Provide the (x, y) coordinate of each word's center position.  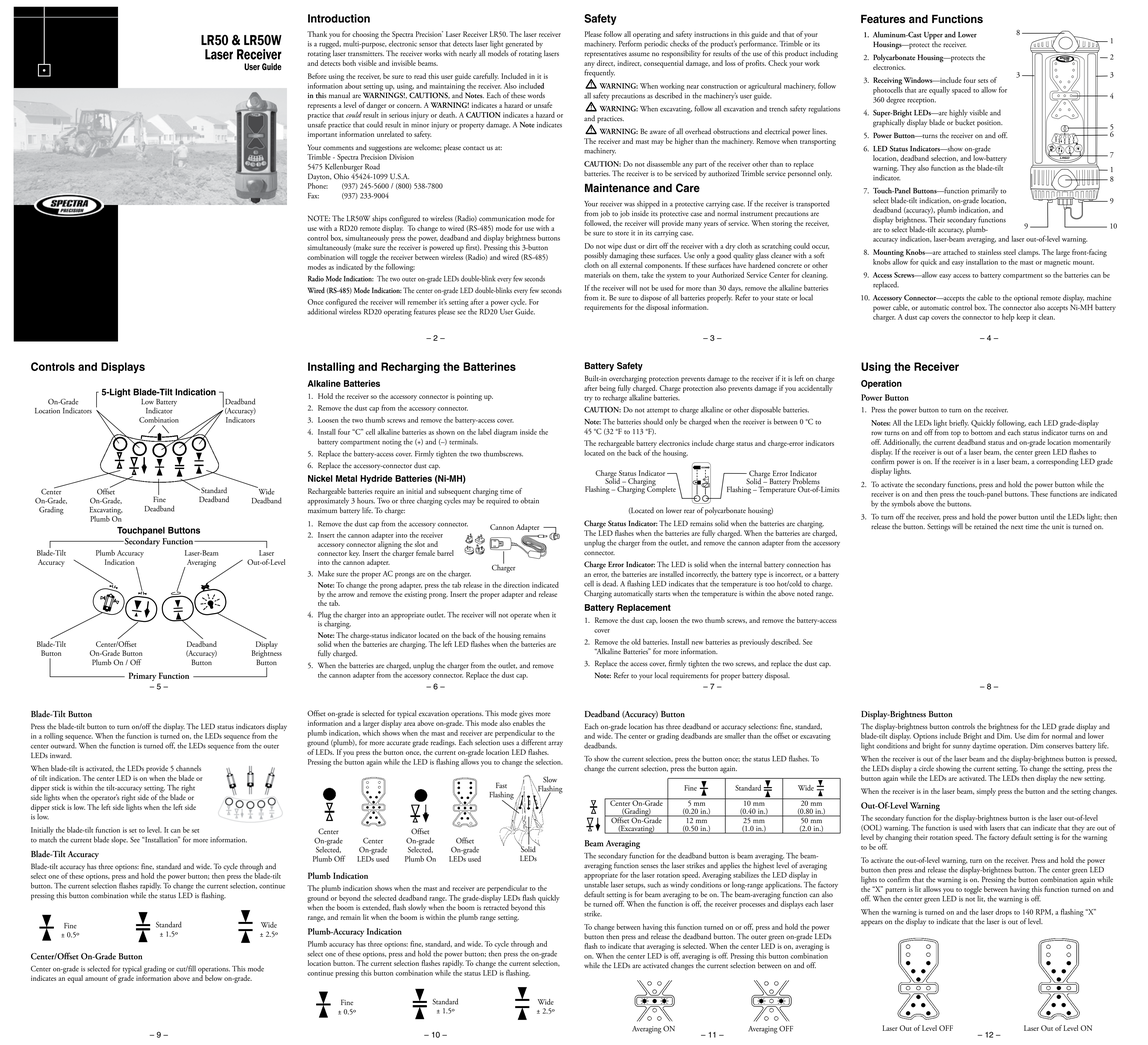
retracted (496, 906)
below (213, 978)
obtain (529, 501)
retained (985, 526)
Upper (933, 37)
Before (317, 76)
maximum (322, 510)
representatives (605, 56)
